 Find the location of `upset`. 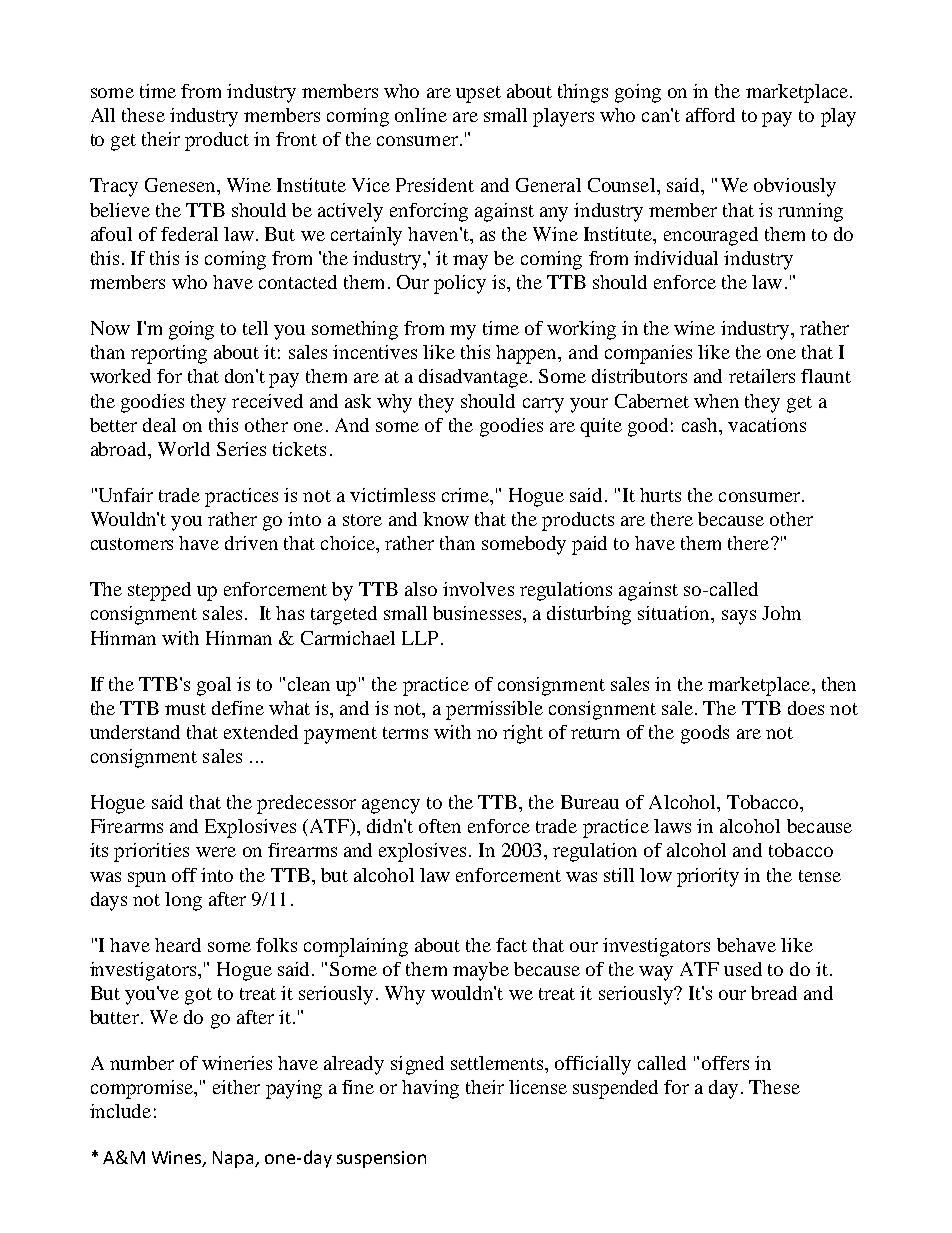

upset is located at coordinates (478, 94).
